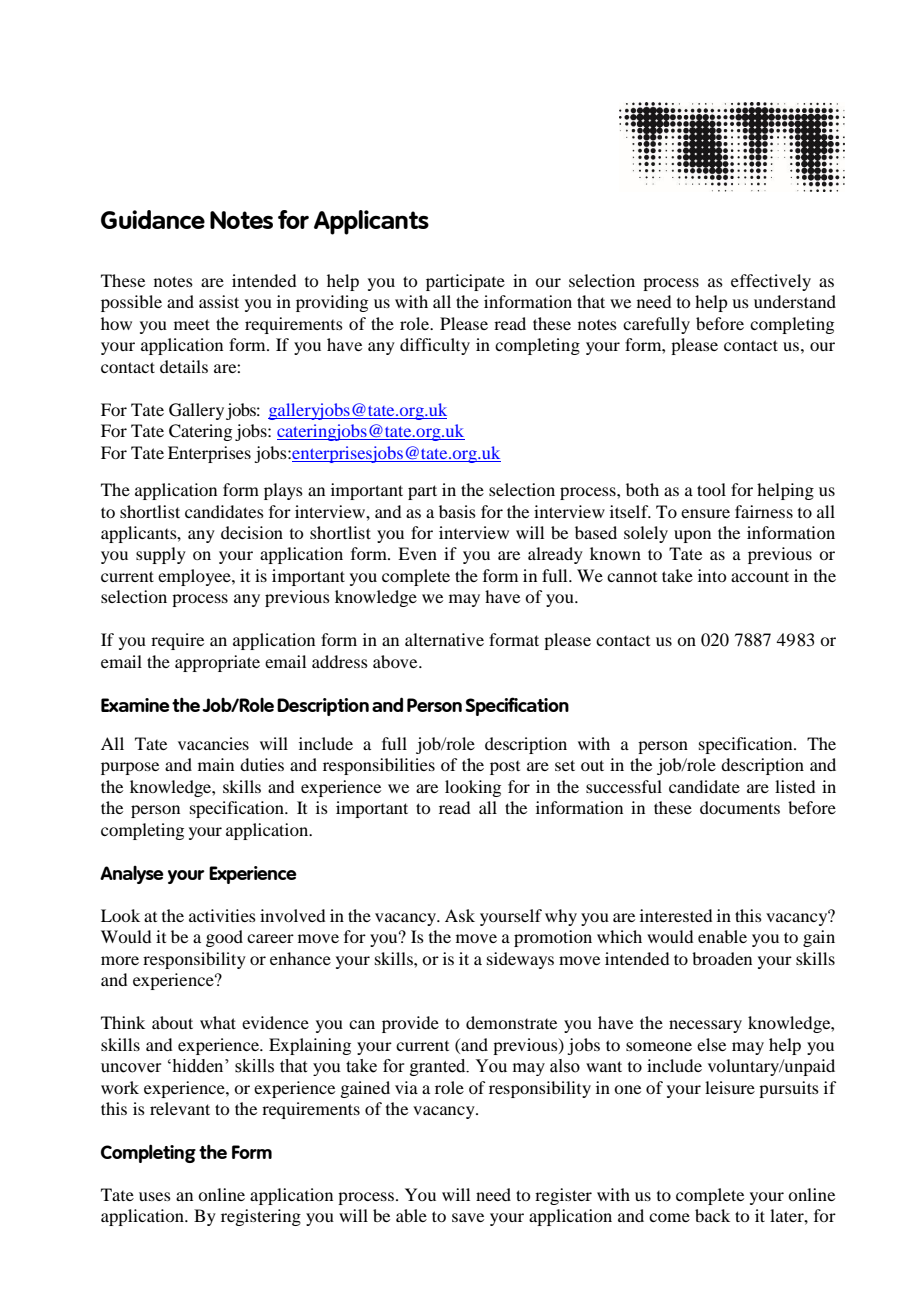 The image size is (924, 1309). Describe the element at coordinates (712, 1215) in the screenshot. I see `back` at that location.
